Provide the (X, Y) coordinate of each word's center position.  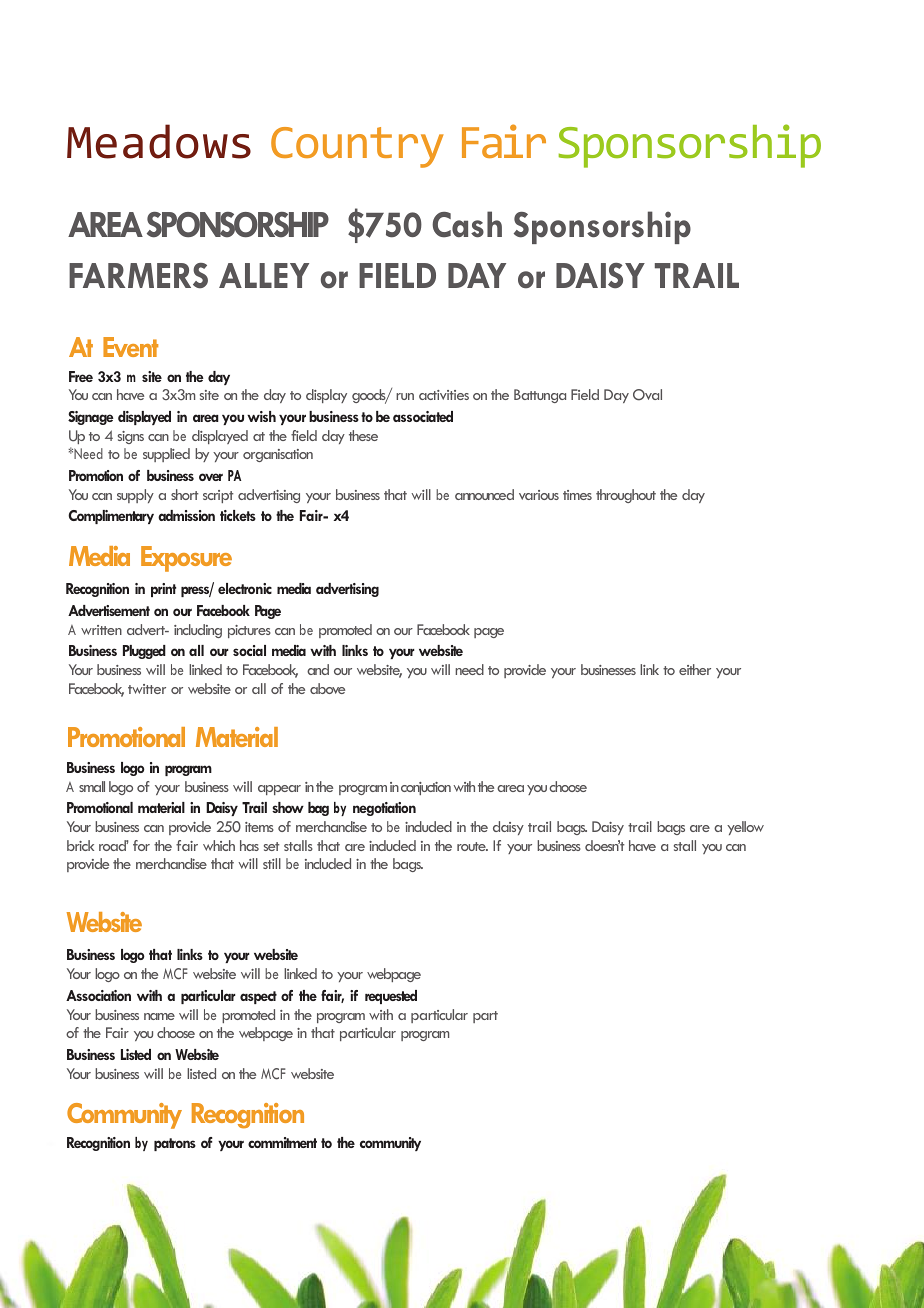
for (141, 845)
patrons (175, 1144)
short (185, 494)
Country (357, 147)
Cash (467, 224)
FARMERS (138, 276)
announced (484, 494)
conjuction (426, 788)
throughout (626, 496)
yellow (745, 828)
